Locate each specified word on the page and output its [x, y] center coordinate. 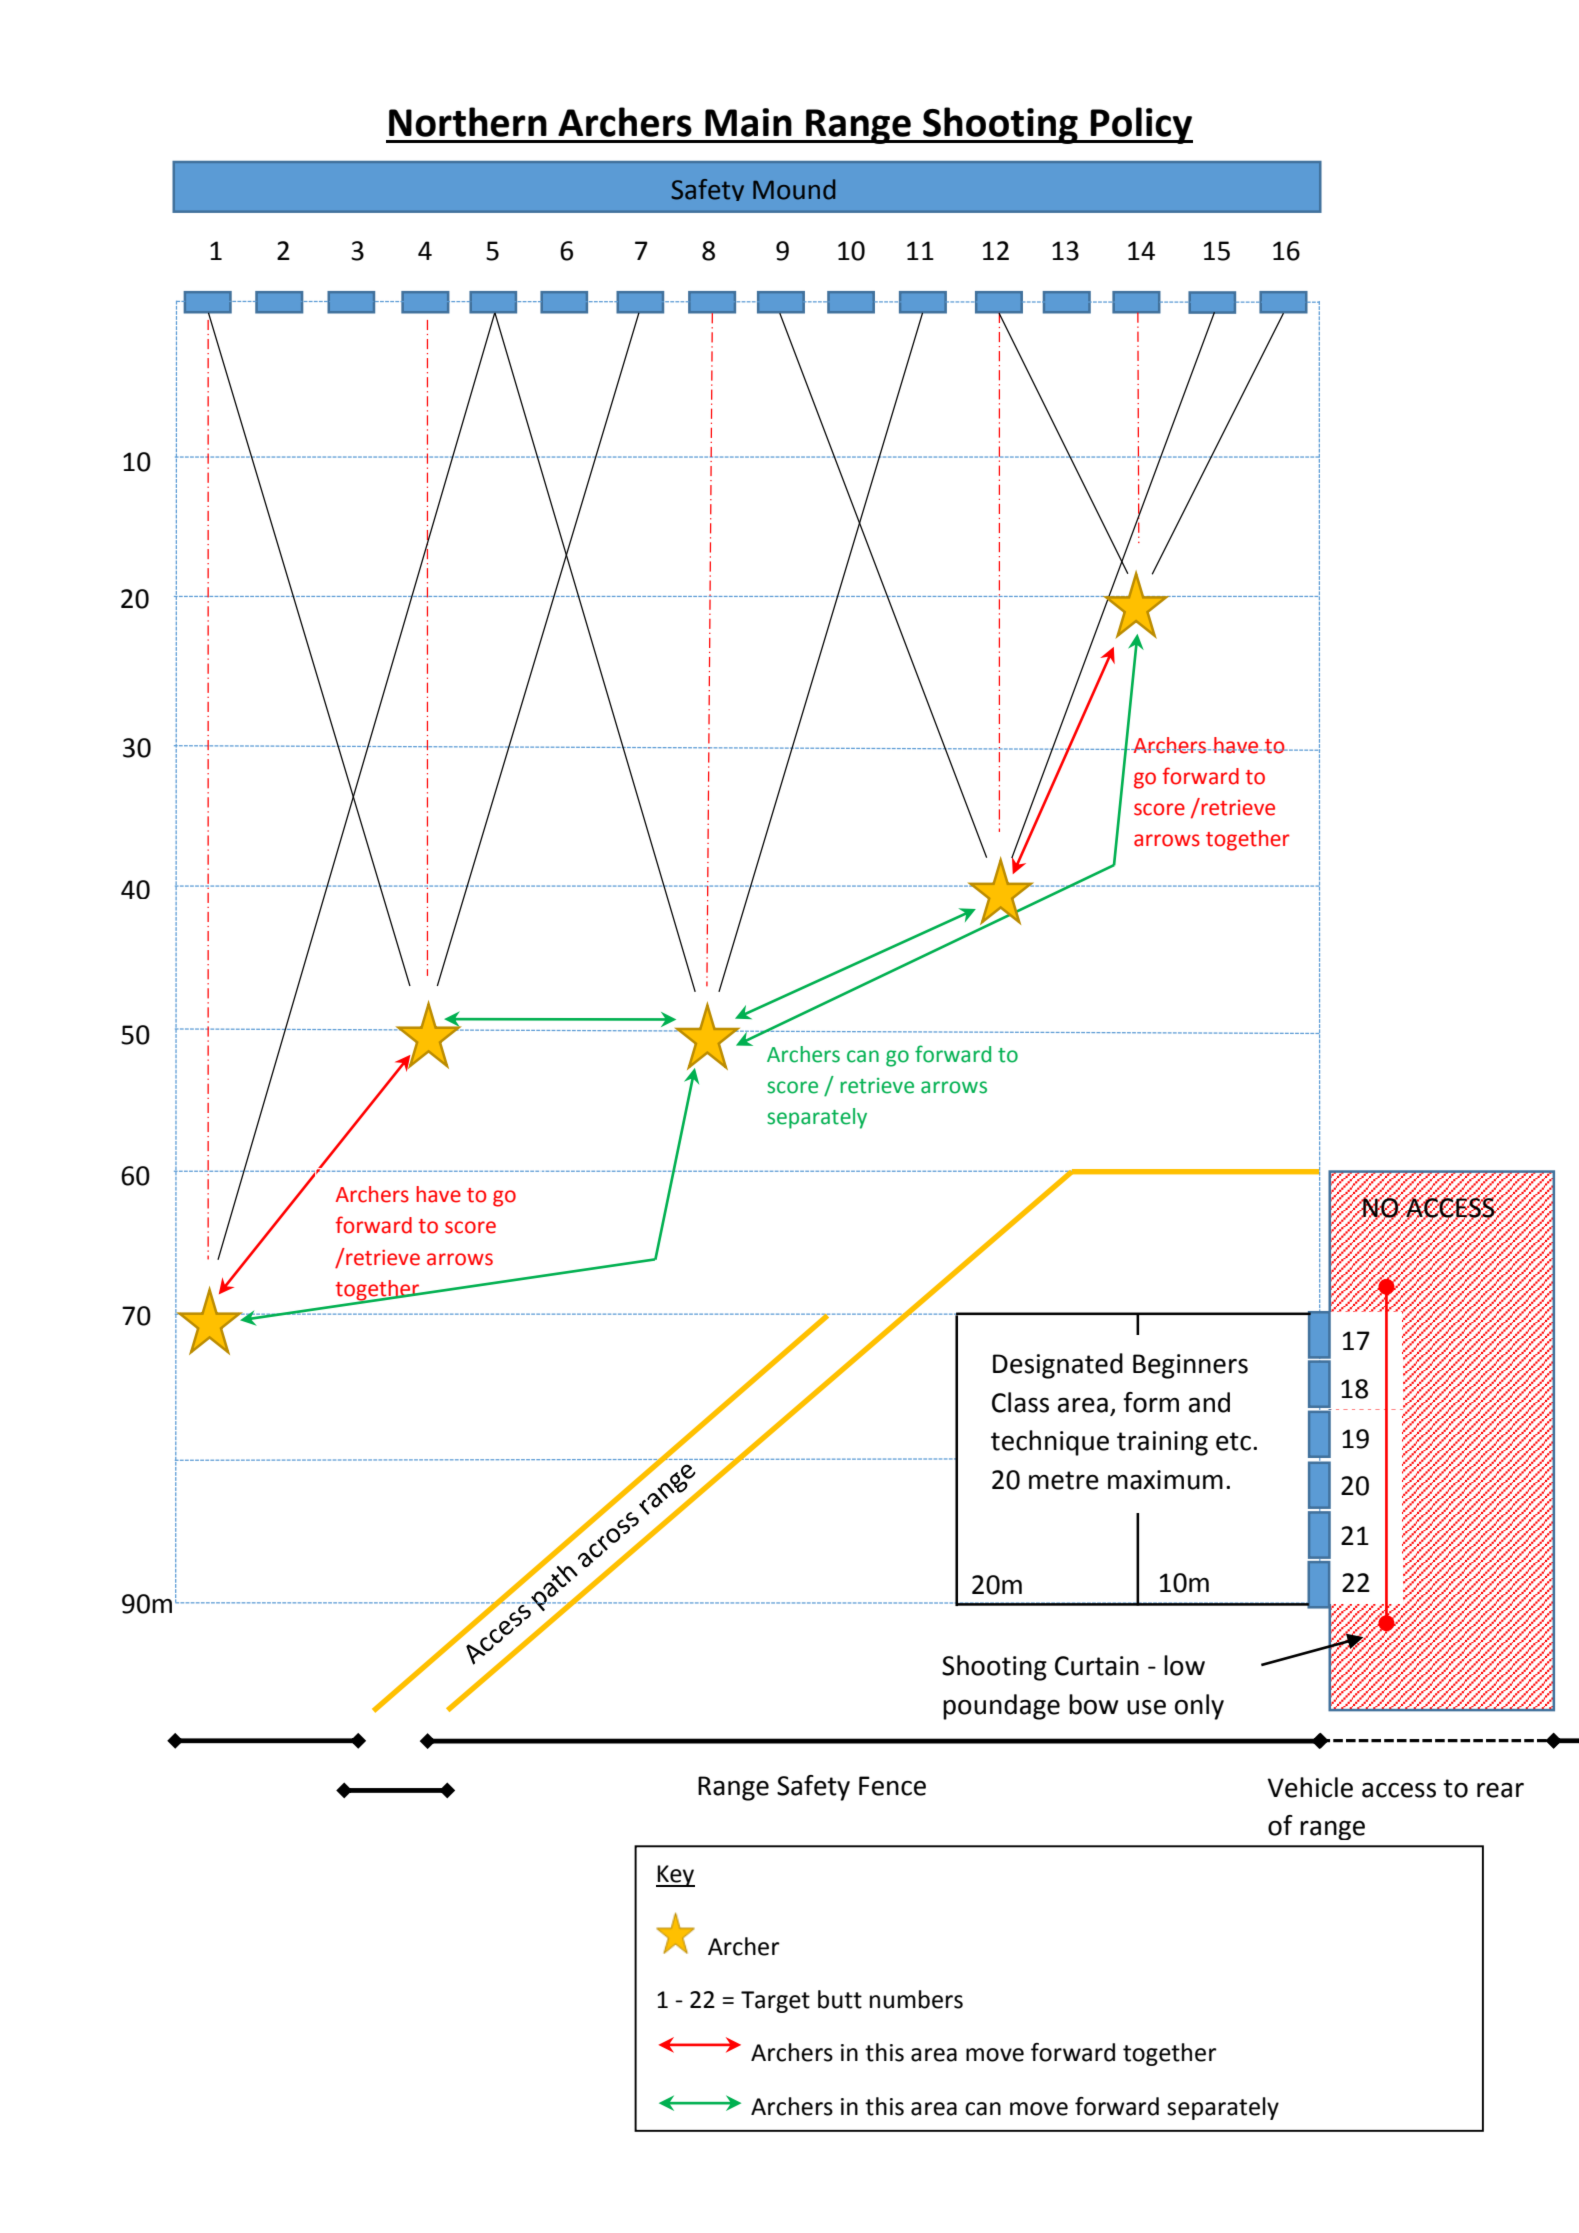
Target [775, 2002]
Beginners [1190, 1366]
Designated [1058, 1366]
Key [675, 1876]
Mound [794, 189]
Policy [1141, 125]
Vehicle [1310, 1787]
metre [1064, 1480]
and [1209, 1402]
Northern [468, 122]
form [1151, 1402]
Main [748, 122]
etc [1233, 1441]
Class [1020, 1402]
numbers [916, 1999]
